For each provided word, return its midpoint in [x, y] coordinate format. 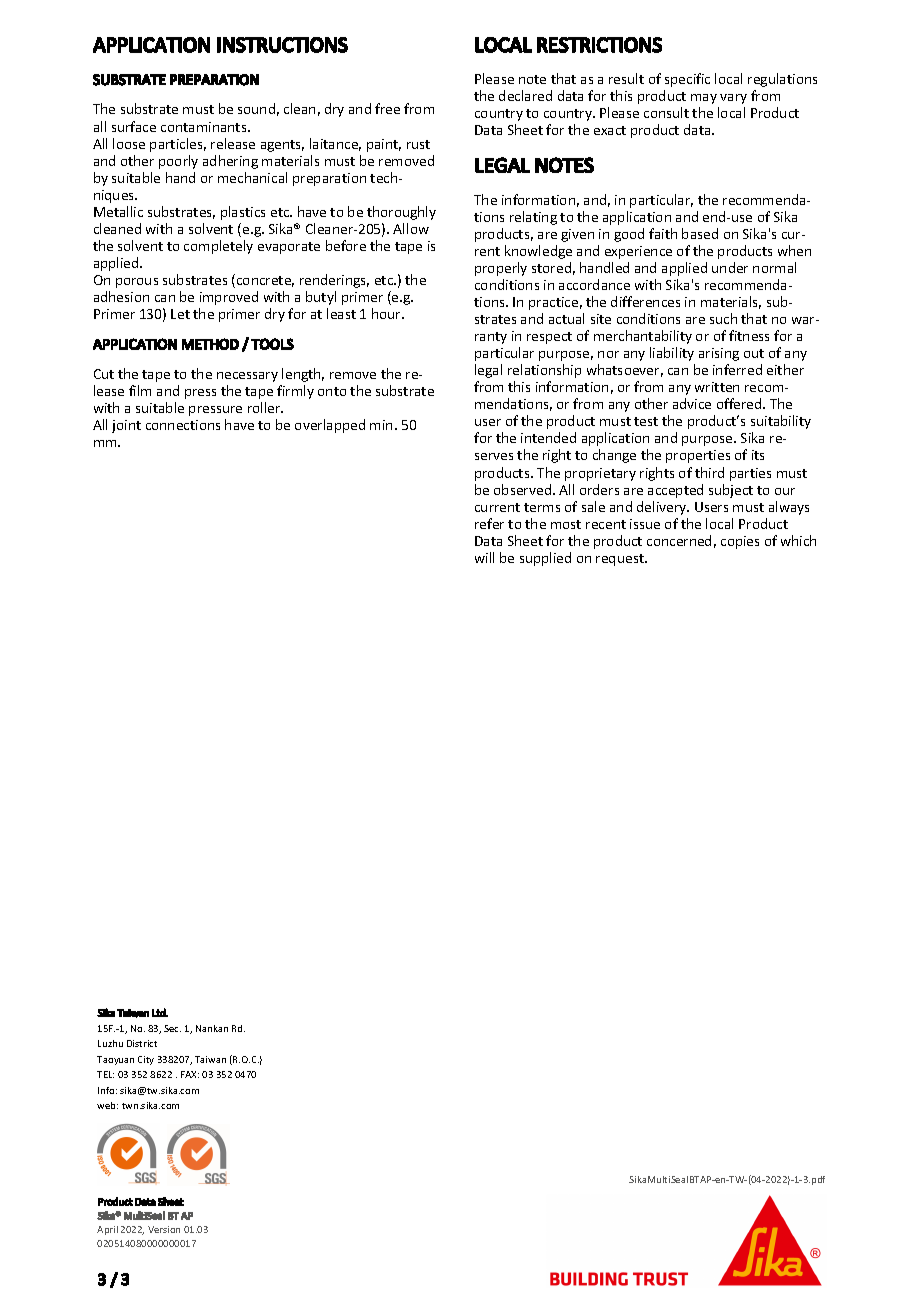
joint [126, 426]
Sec [172, 1028]
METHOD [210, 344]
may [704, 99]
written [717, 387]
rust [418, 144]
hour [387, 313]
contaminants [205, 127]
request [621, 560]
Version [164, 1229]
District [142, 1043]
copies [740, 542]
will [484, 557]
